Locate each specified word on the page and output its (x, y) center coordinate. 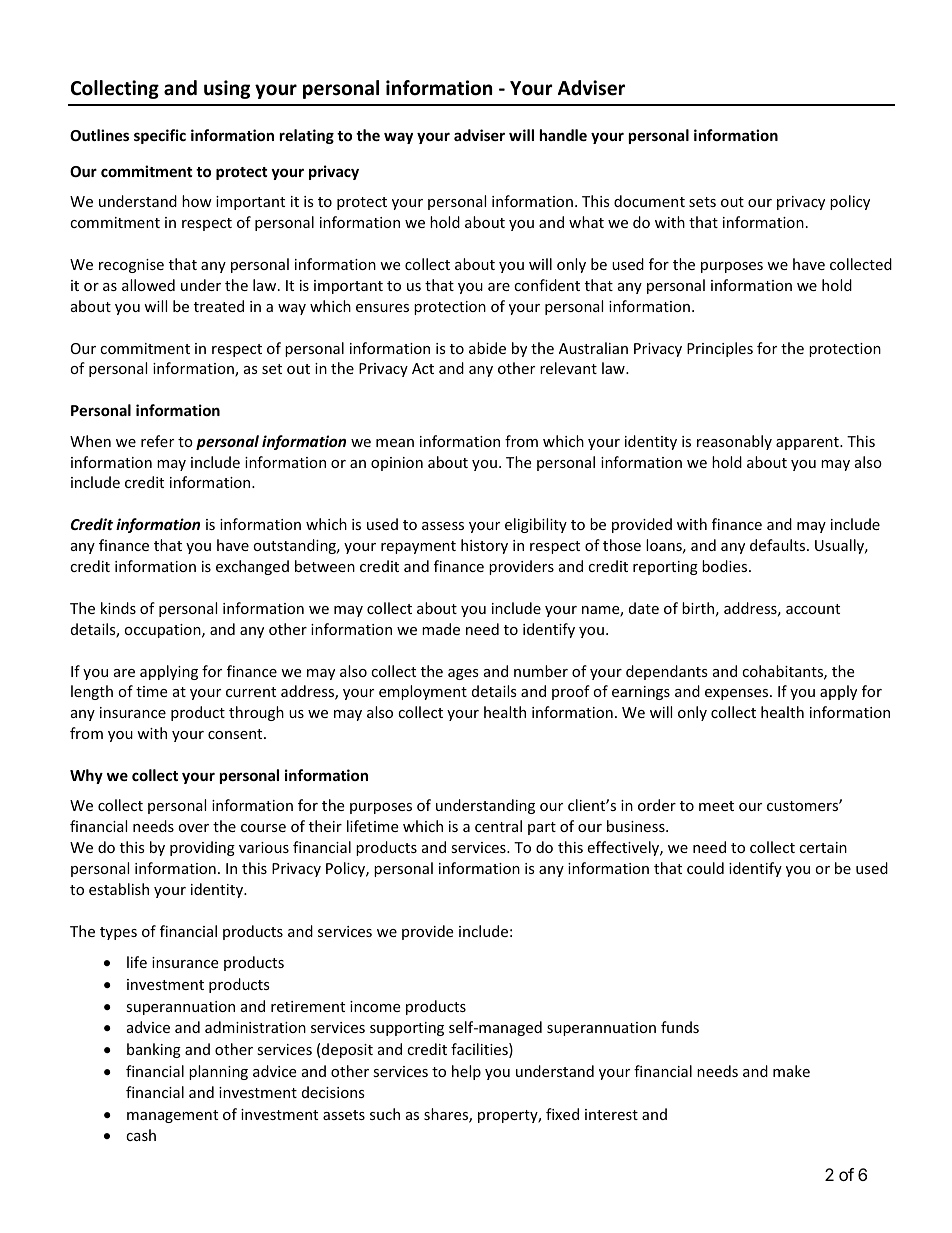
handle (563, 135)
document (649, 201)
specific (160, 136)
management (172, 1116)
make (791, 1071)
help (466, 1072)
